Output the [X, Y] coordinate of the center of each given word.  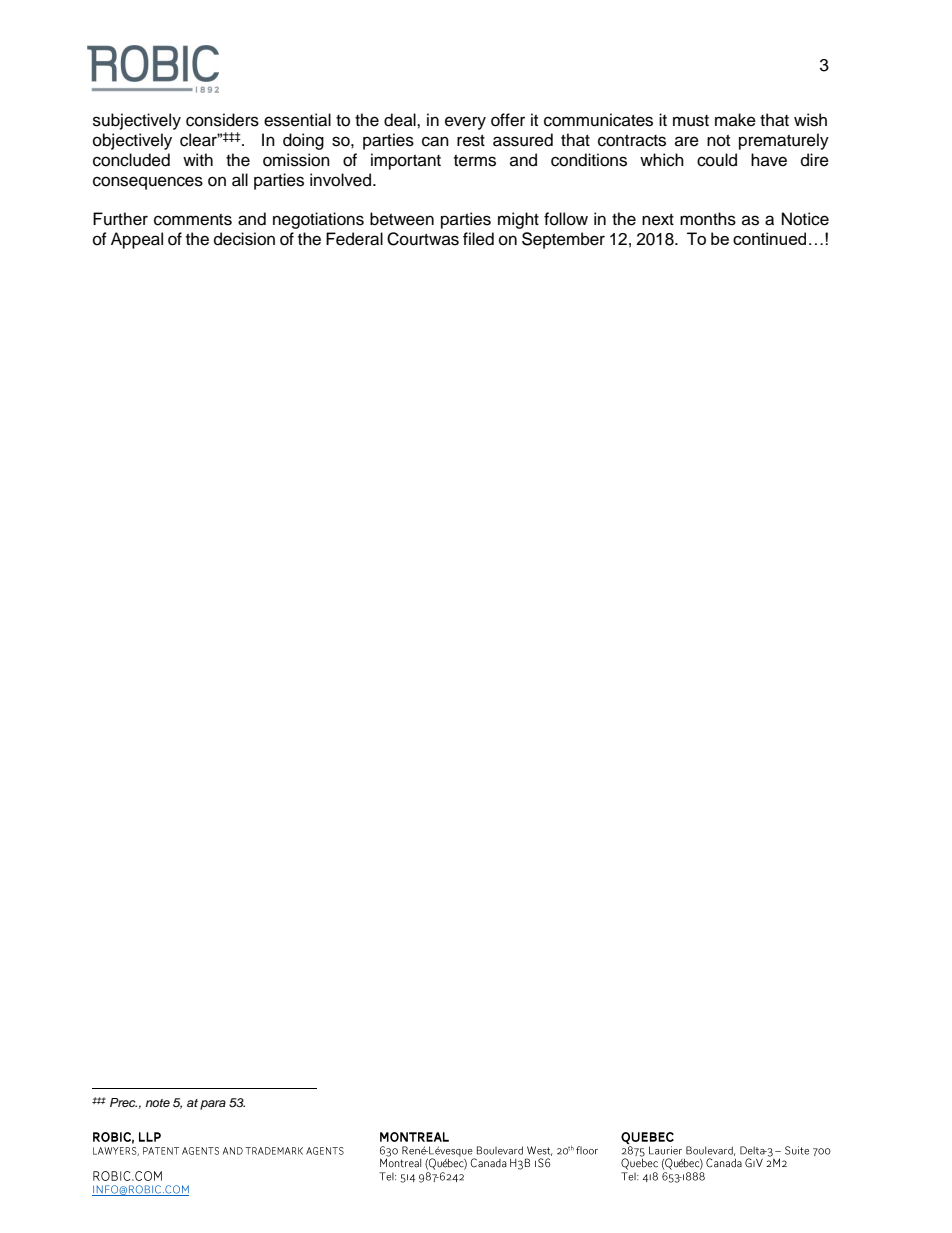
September [563, 240]
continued [769, 238]
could [717, 160]
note [157, 1103]
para [213, 1105]
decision [244, 239]
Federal [354, 239]
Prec [123, 1102]
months [708, 219]
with [198, 159]
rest [471, 141]
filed [478, 239]
